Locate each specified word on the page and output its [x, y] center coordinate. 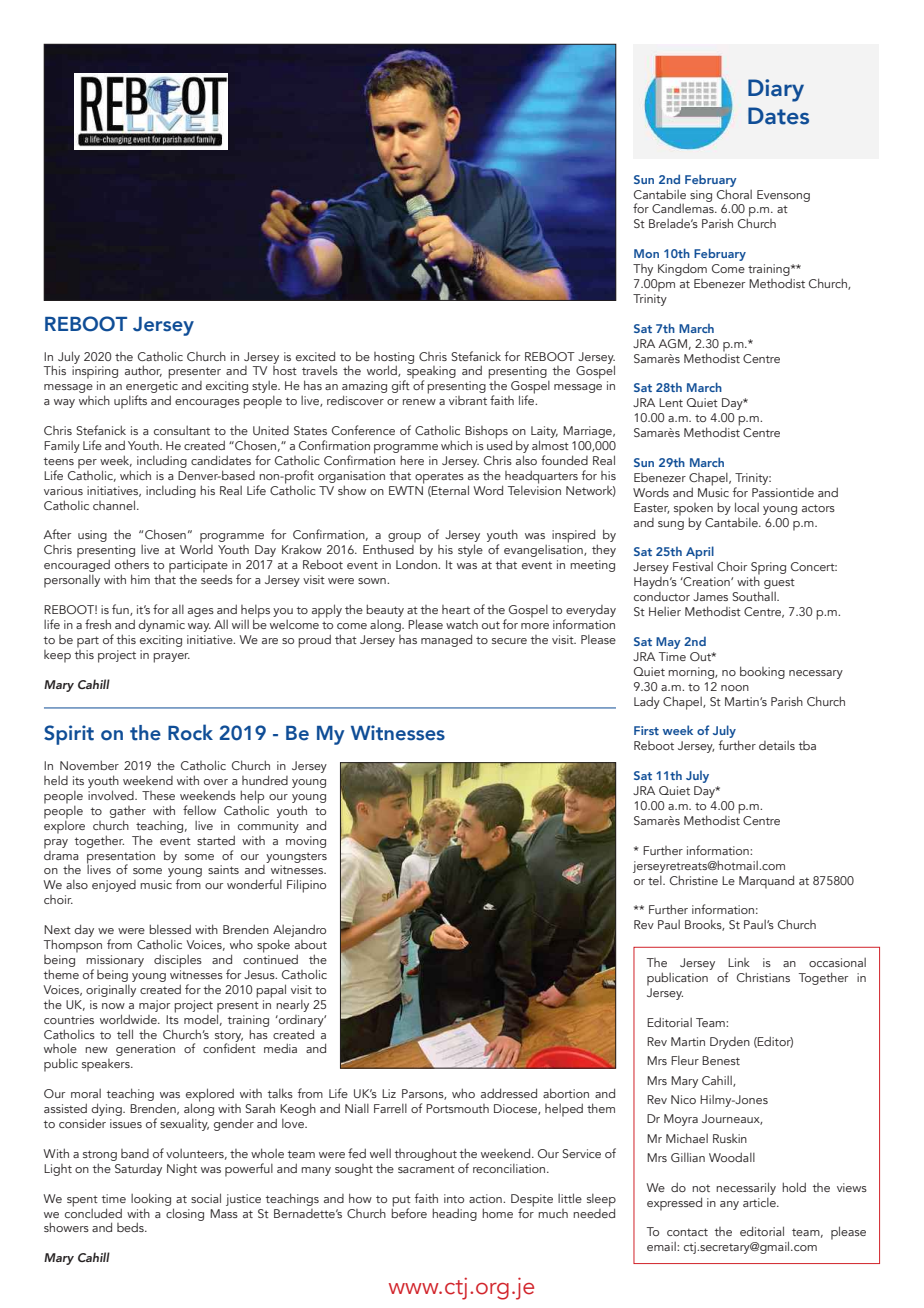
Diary [776, 90]
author [143, 371]
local [747, 507]
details [777, 745]
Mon [646, 253]
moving [306, 842]
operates [439, 478]
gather [128, 812]
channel [114, 505]
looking [151, 1199]
